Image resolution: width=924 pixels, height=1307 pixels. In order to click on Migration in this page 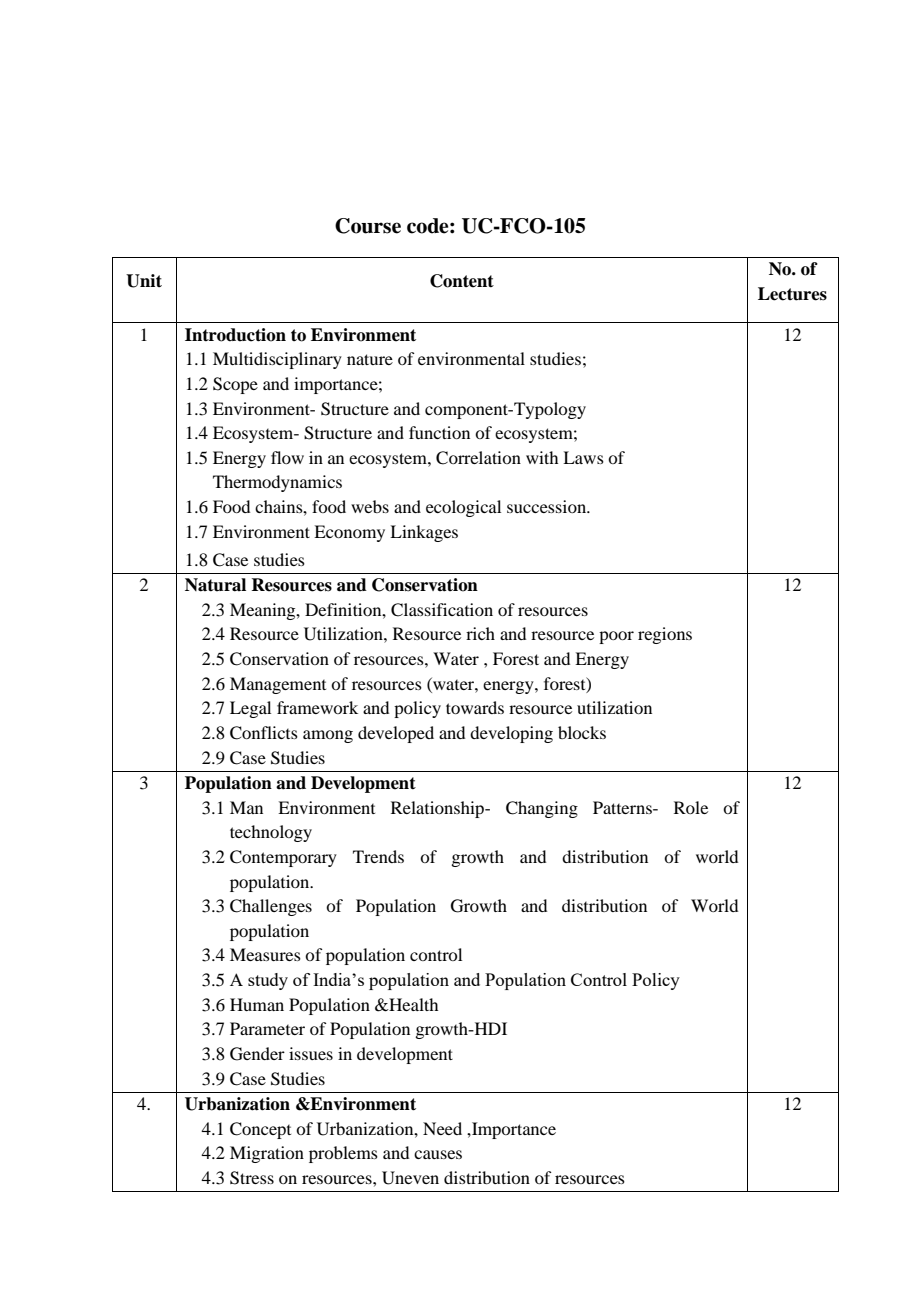, I will do `click(267, 1154)`.
